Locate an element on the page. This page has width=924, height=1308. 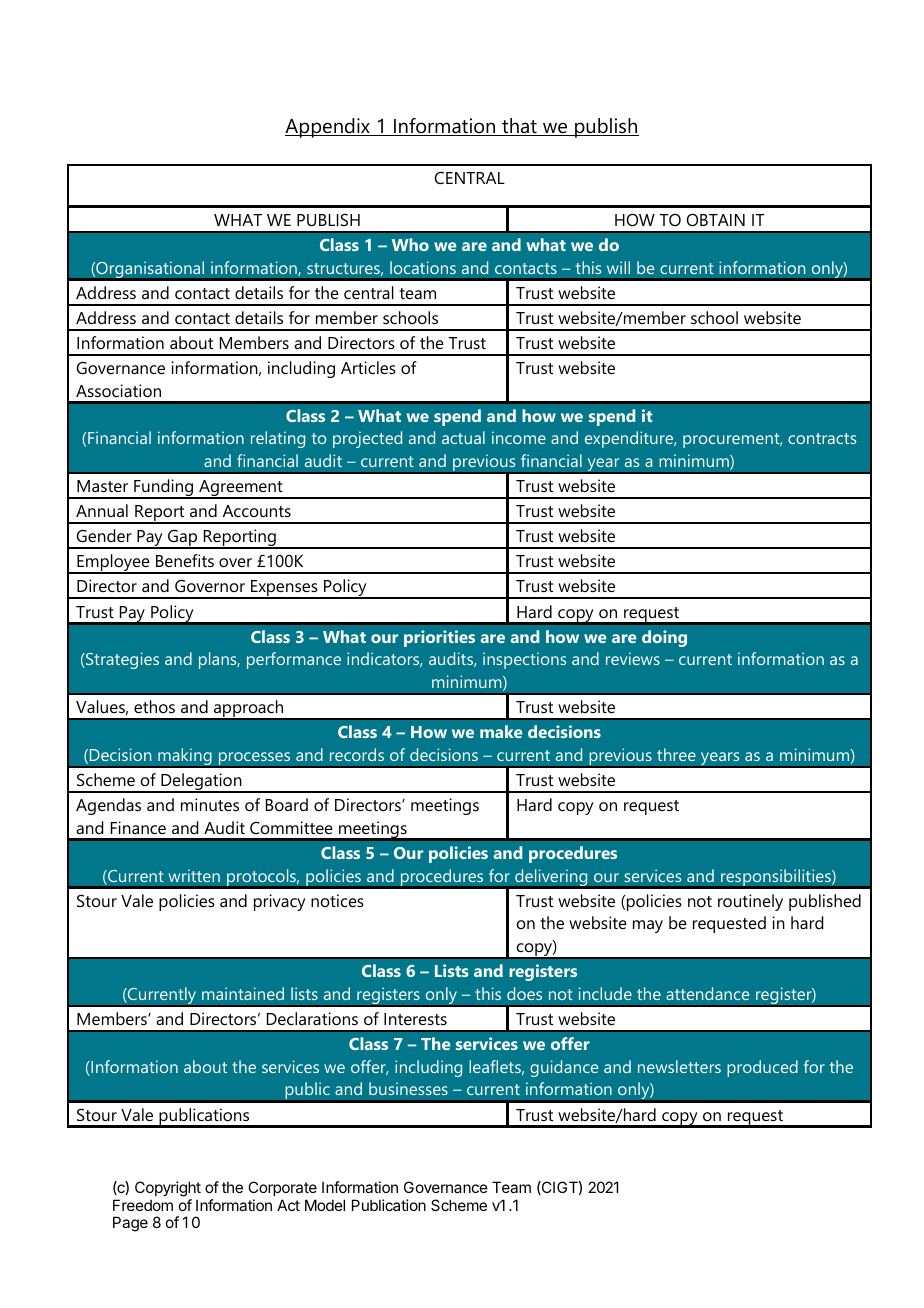
Freedom is located at coordinates (143, 1205).
